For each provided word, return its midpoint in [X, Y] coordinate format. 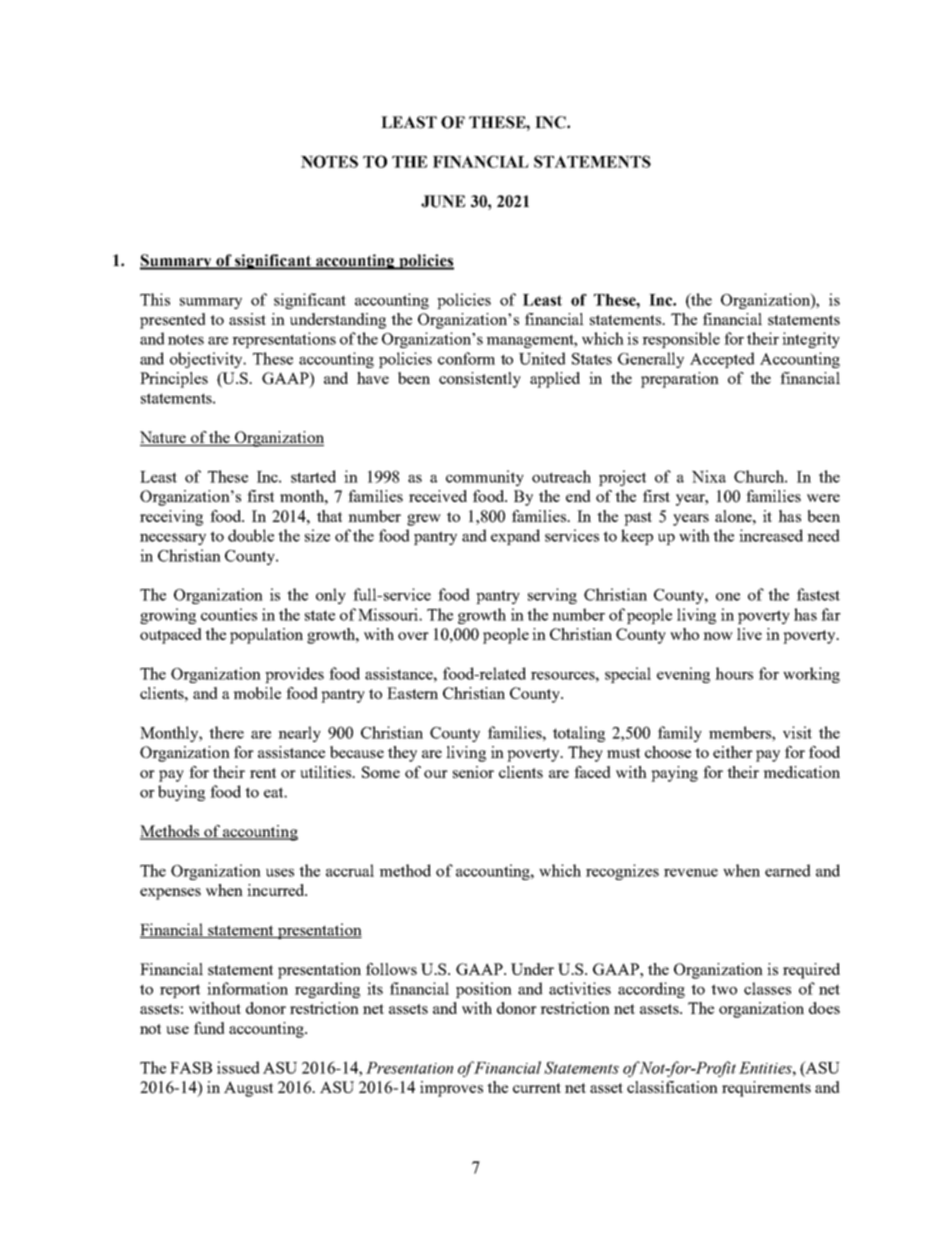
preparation [680, 380]
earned [788, 870]
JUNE [443, 201]
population [266, 636]
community [485, 478]
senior [473, 772]
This [155, 299]
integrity [811, 340]
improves [451, 1089]
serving [552, 596]
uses [280, 873]
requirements [766, 1089]
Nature [164, 438]
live [749, 634]
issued [238, 1067]
